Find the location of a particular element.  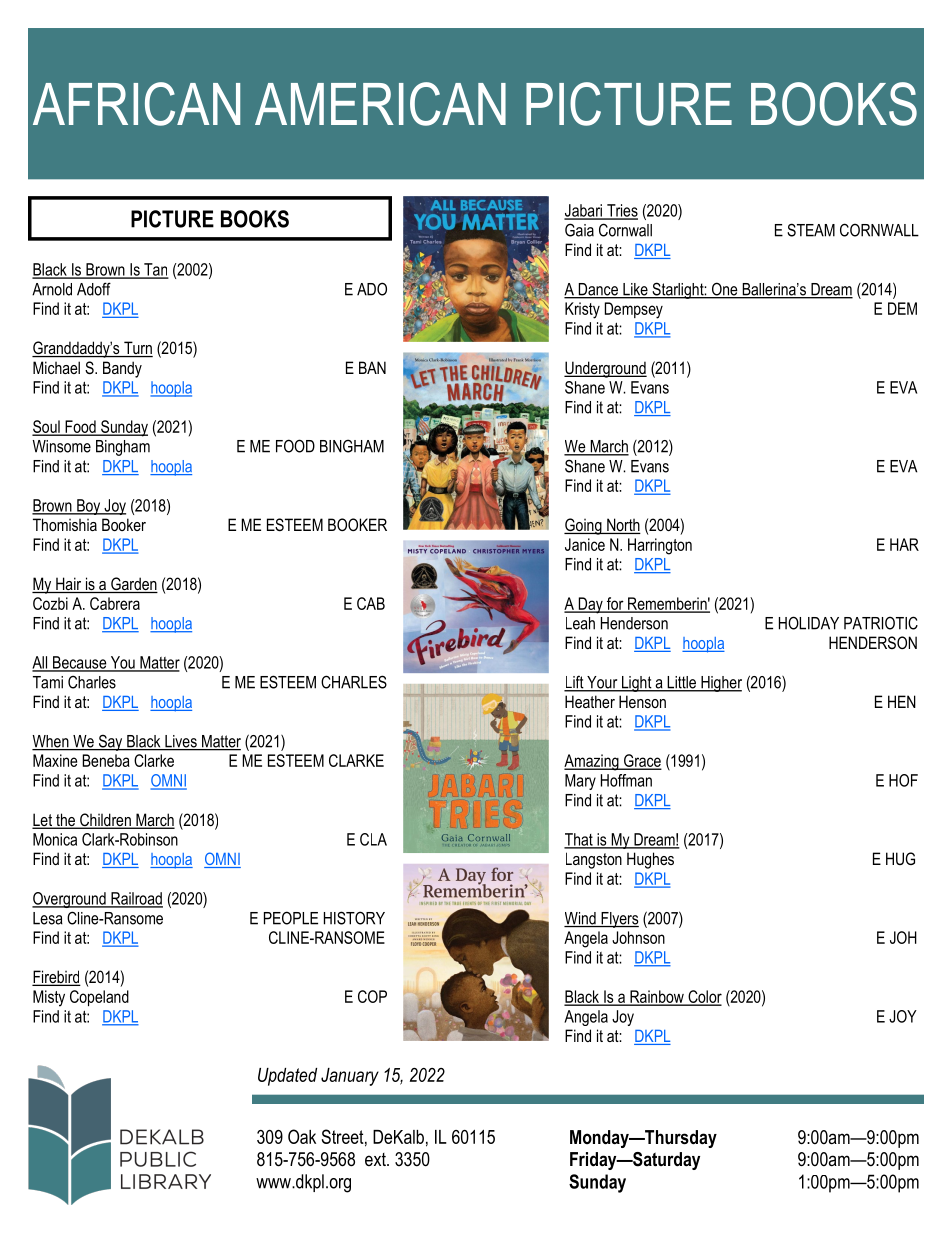

Cabrera is located at coordinates (115, 603).
